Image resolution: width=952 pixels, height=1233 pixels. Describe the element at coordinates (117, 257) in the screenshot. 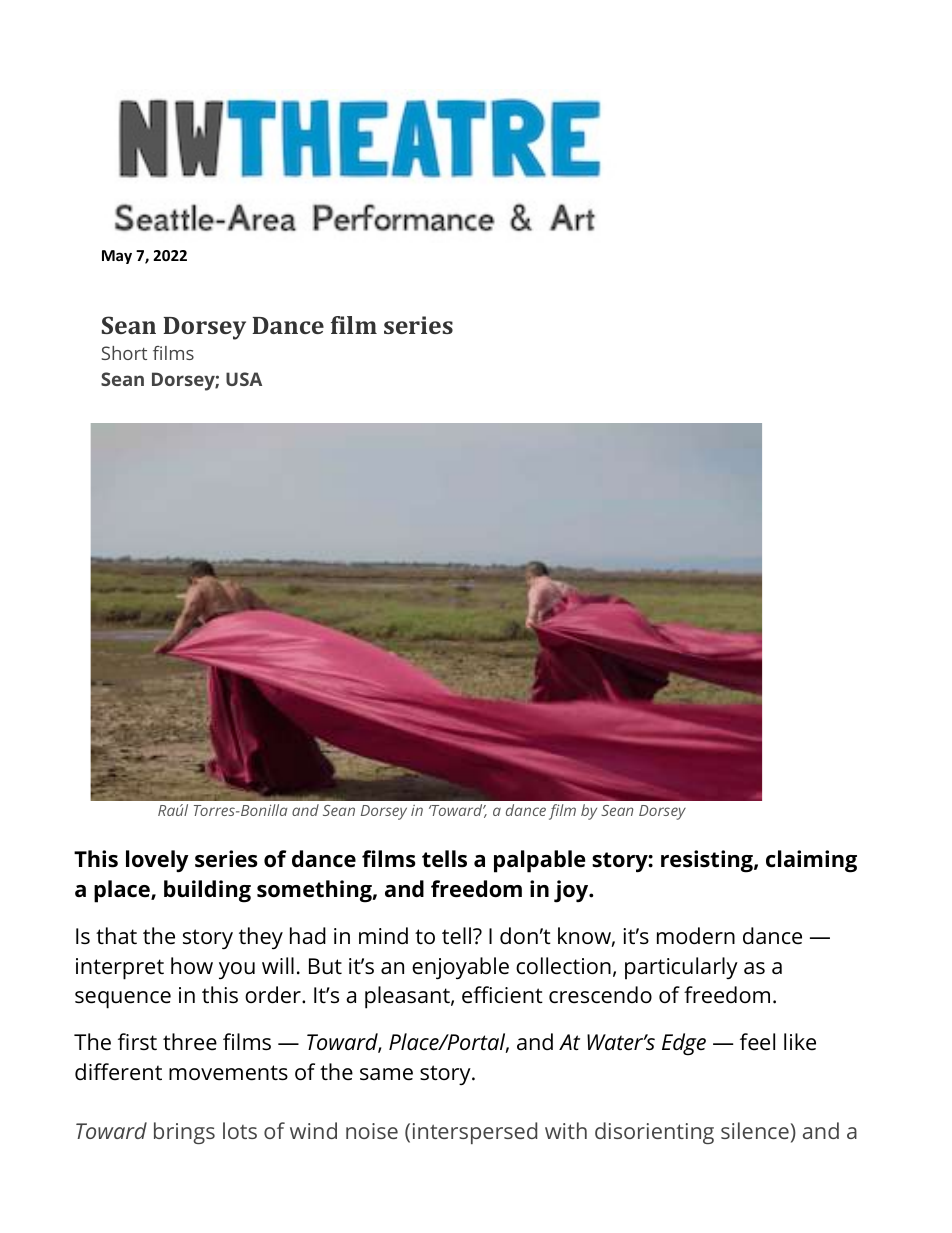

I see `May` at that location.
